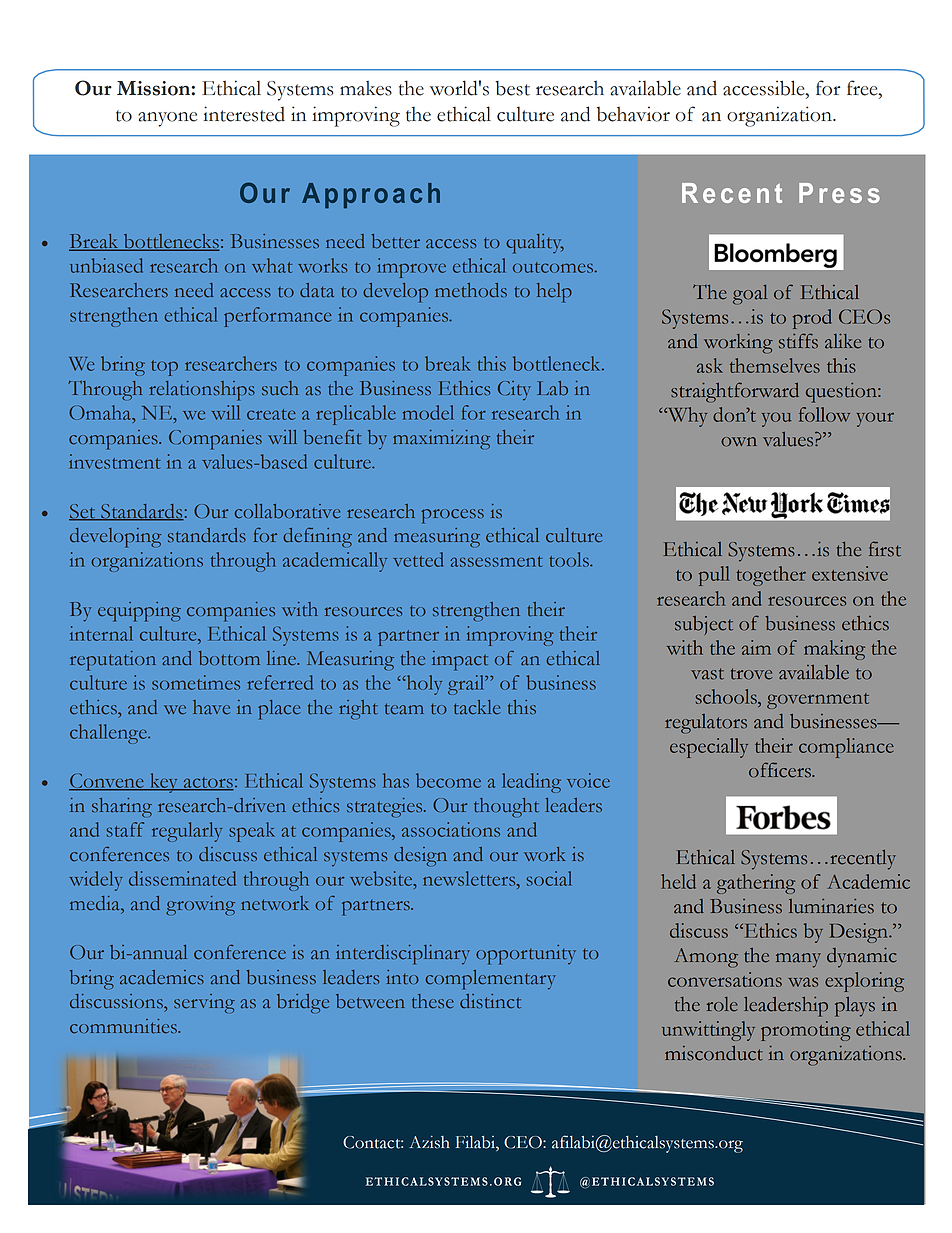  I want to click on key, so click(164, 783).
